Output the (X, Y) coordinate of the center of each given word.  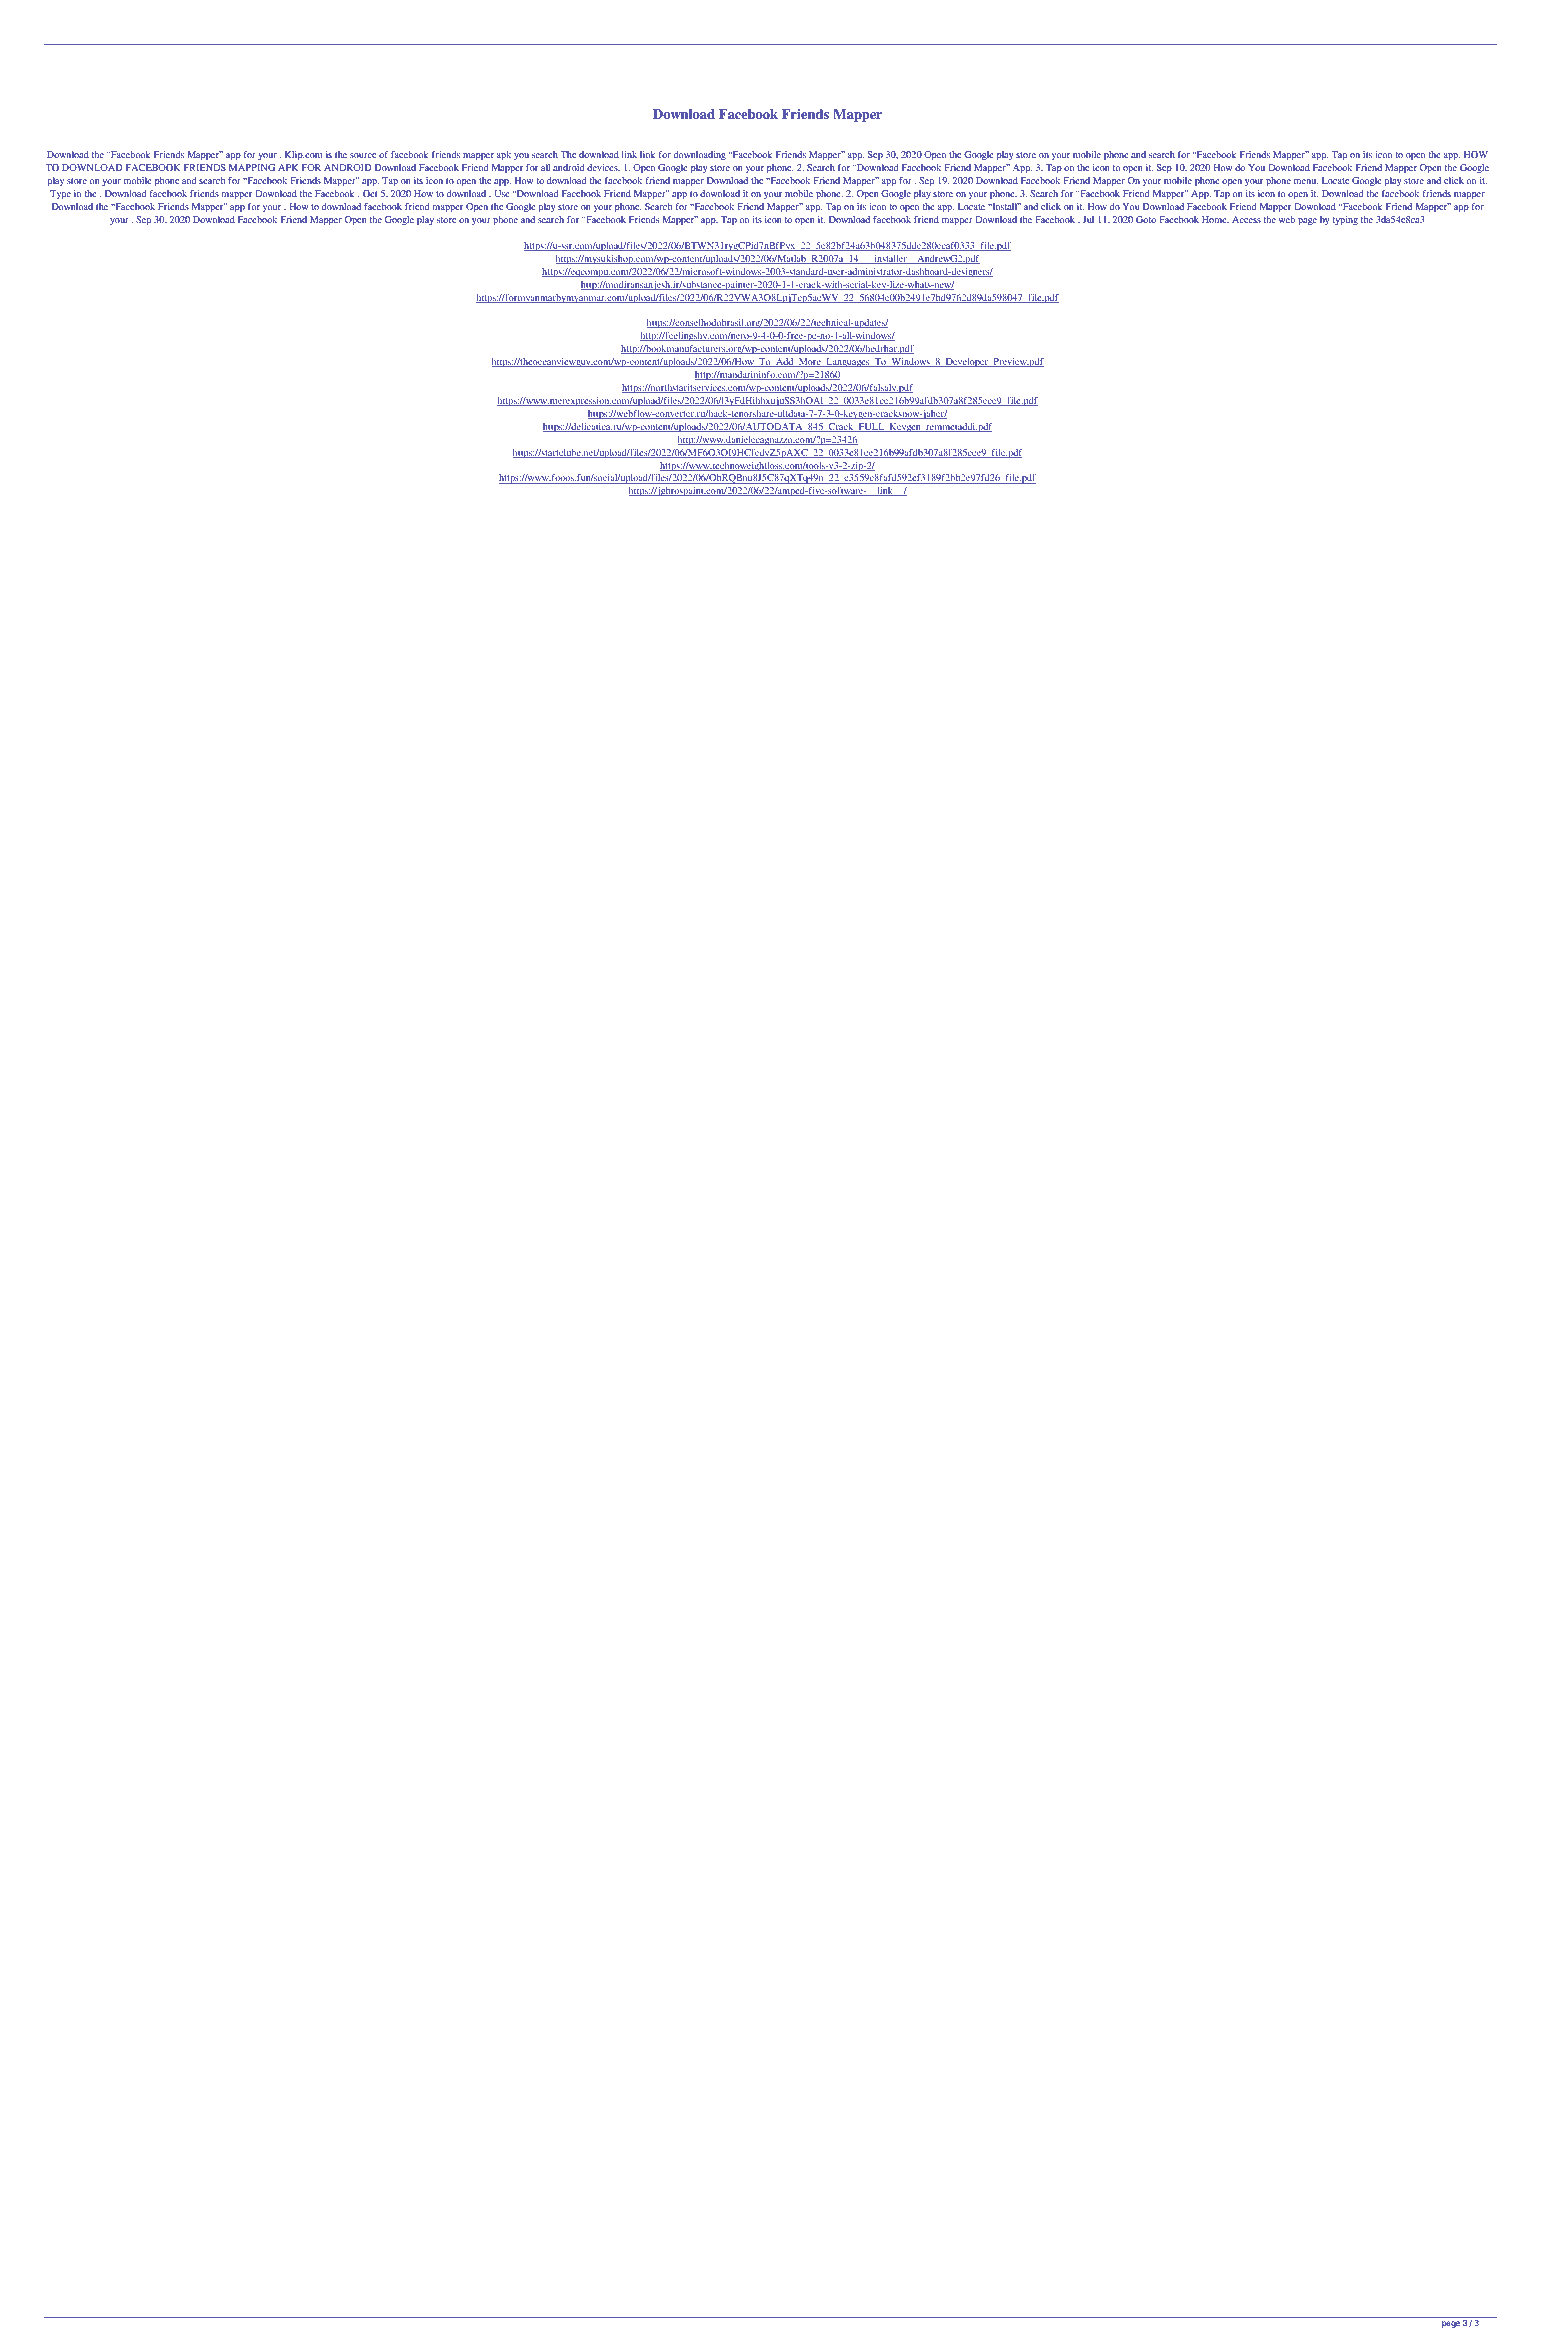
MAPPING (252, 167)
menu (1306, 181)
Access (1246, 219)
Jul (1088, 219)
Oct (370, 193)
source (363, 155)
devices (603, 167)
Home (1215, 219)
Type (60, 195)
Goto (1146, 219)
